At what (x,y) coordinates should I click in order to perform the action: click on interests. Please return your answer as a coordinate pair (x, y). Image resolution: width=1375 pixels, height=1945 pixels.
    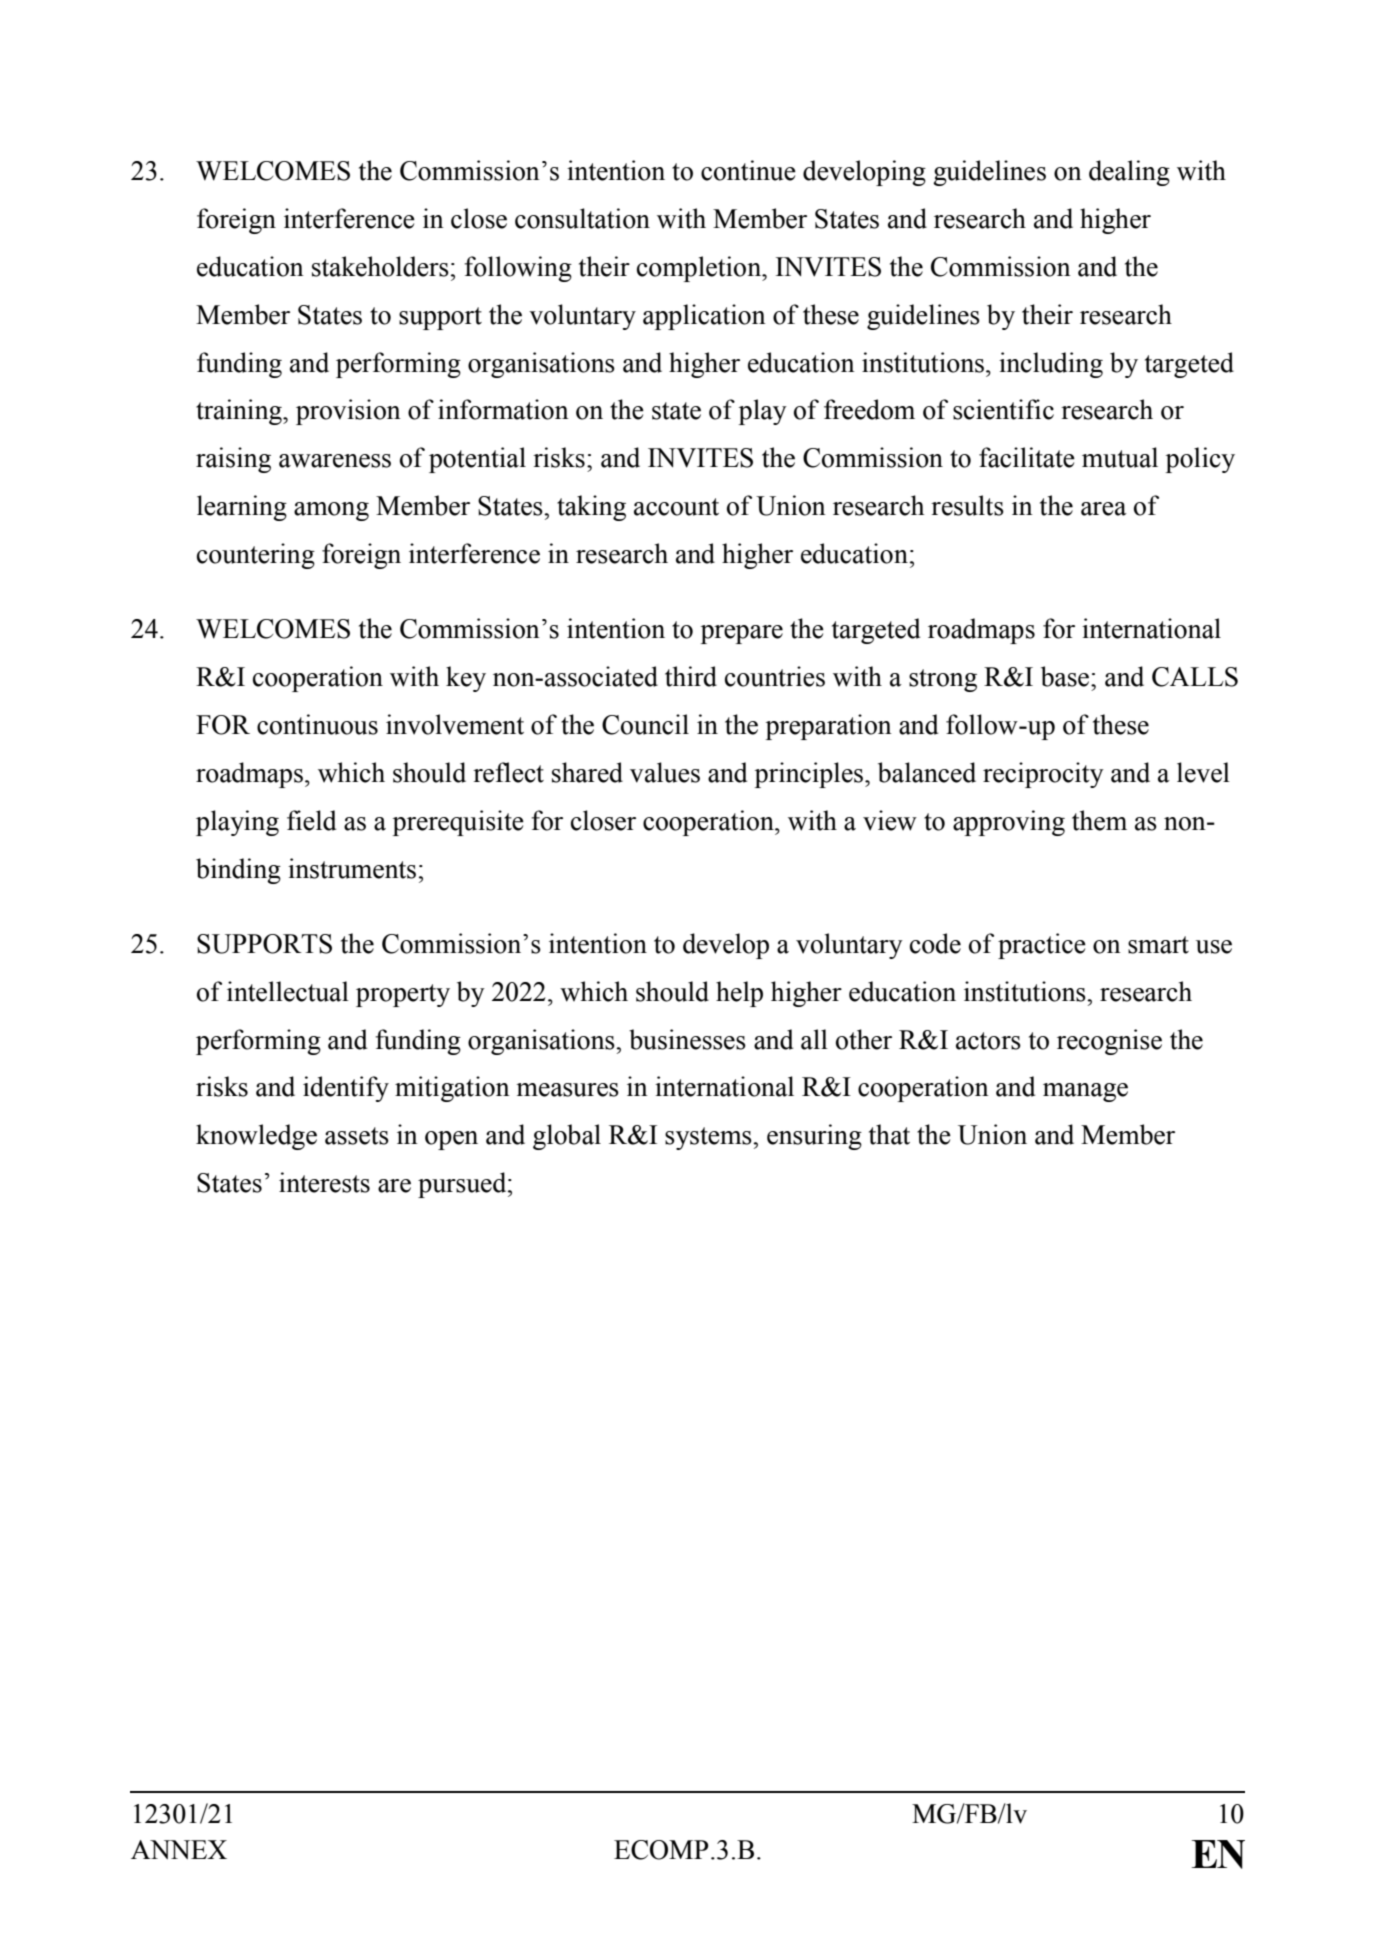
    Looking at the image, I should click on (324, 1182).
